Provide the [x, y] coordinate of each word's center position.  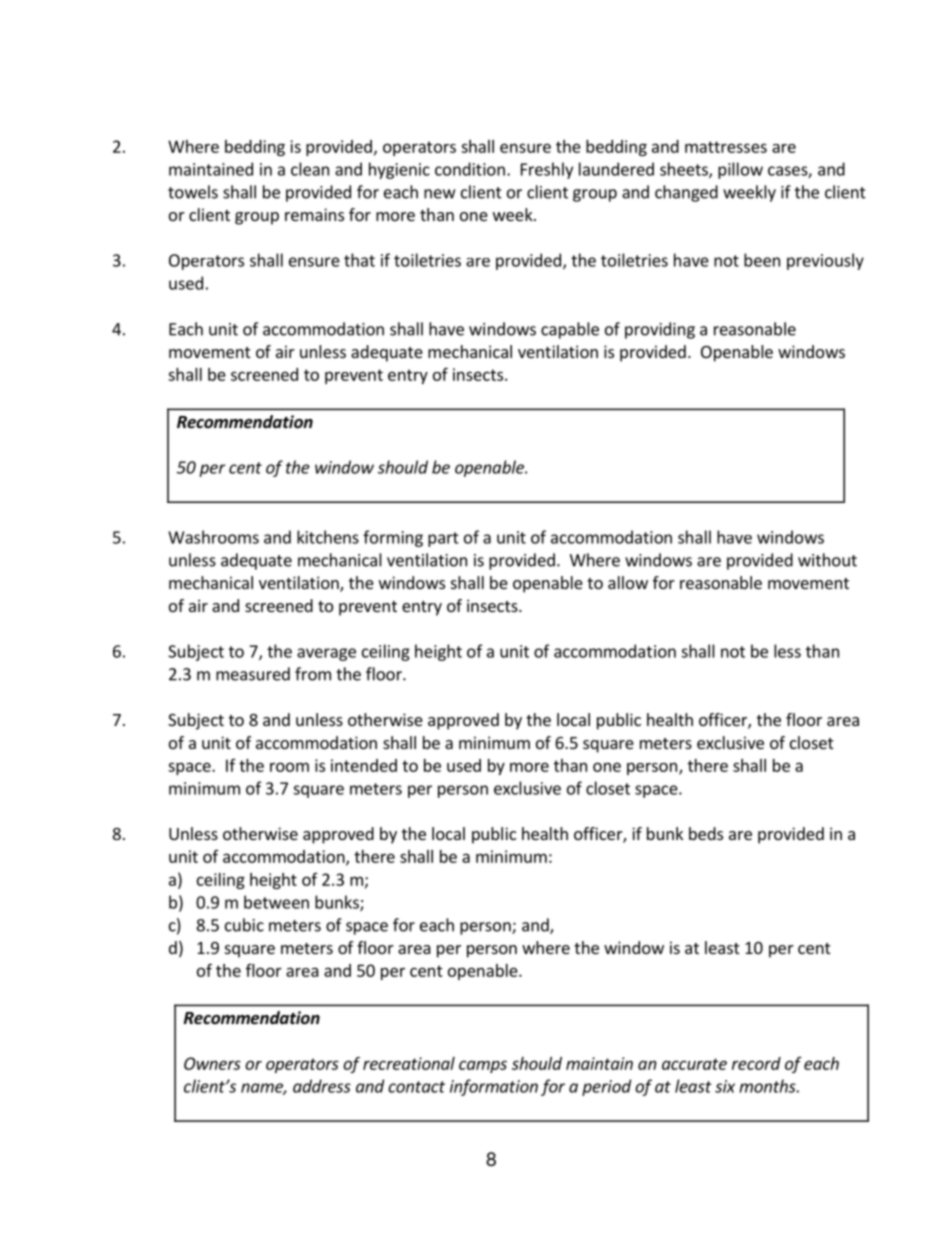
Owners [212, 1063]
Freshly [547, 170]
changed [686, 193]
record [756, 1063]
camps [483, 1066]
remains [314, 214]
